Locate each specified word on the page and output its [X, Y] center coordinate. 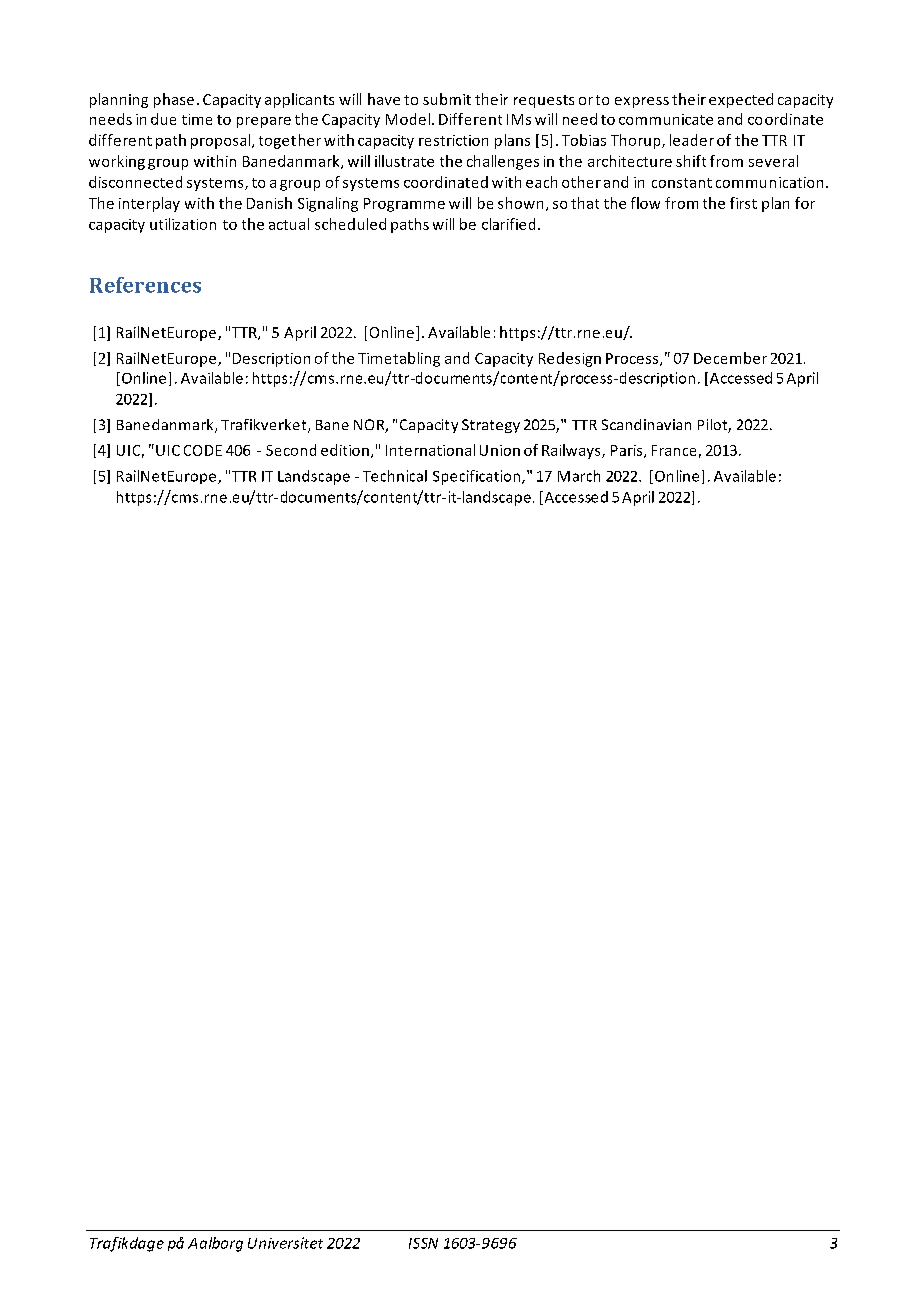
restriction [453, 140]
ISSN [423, 1243]
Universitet [285, 1243]
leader [692, 140]
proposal [222, 141]
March [579, 476]
